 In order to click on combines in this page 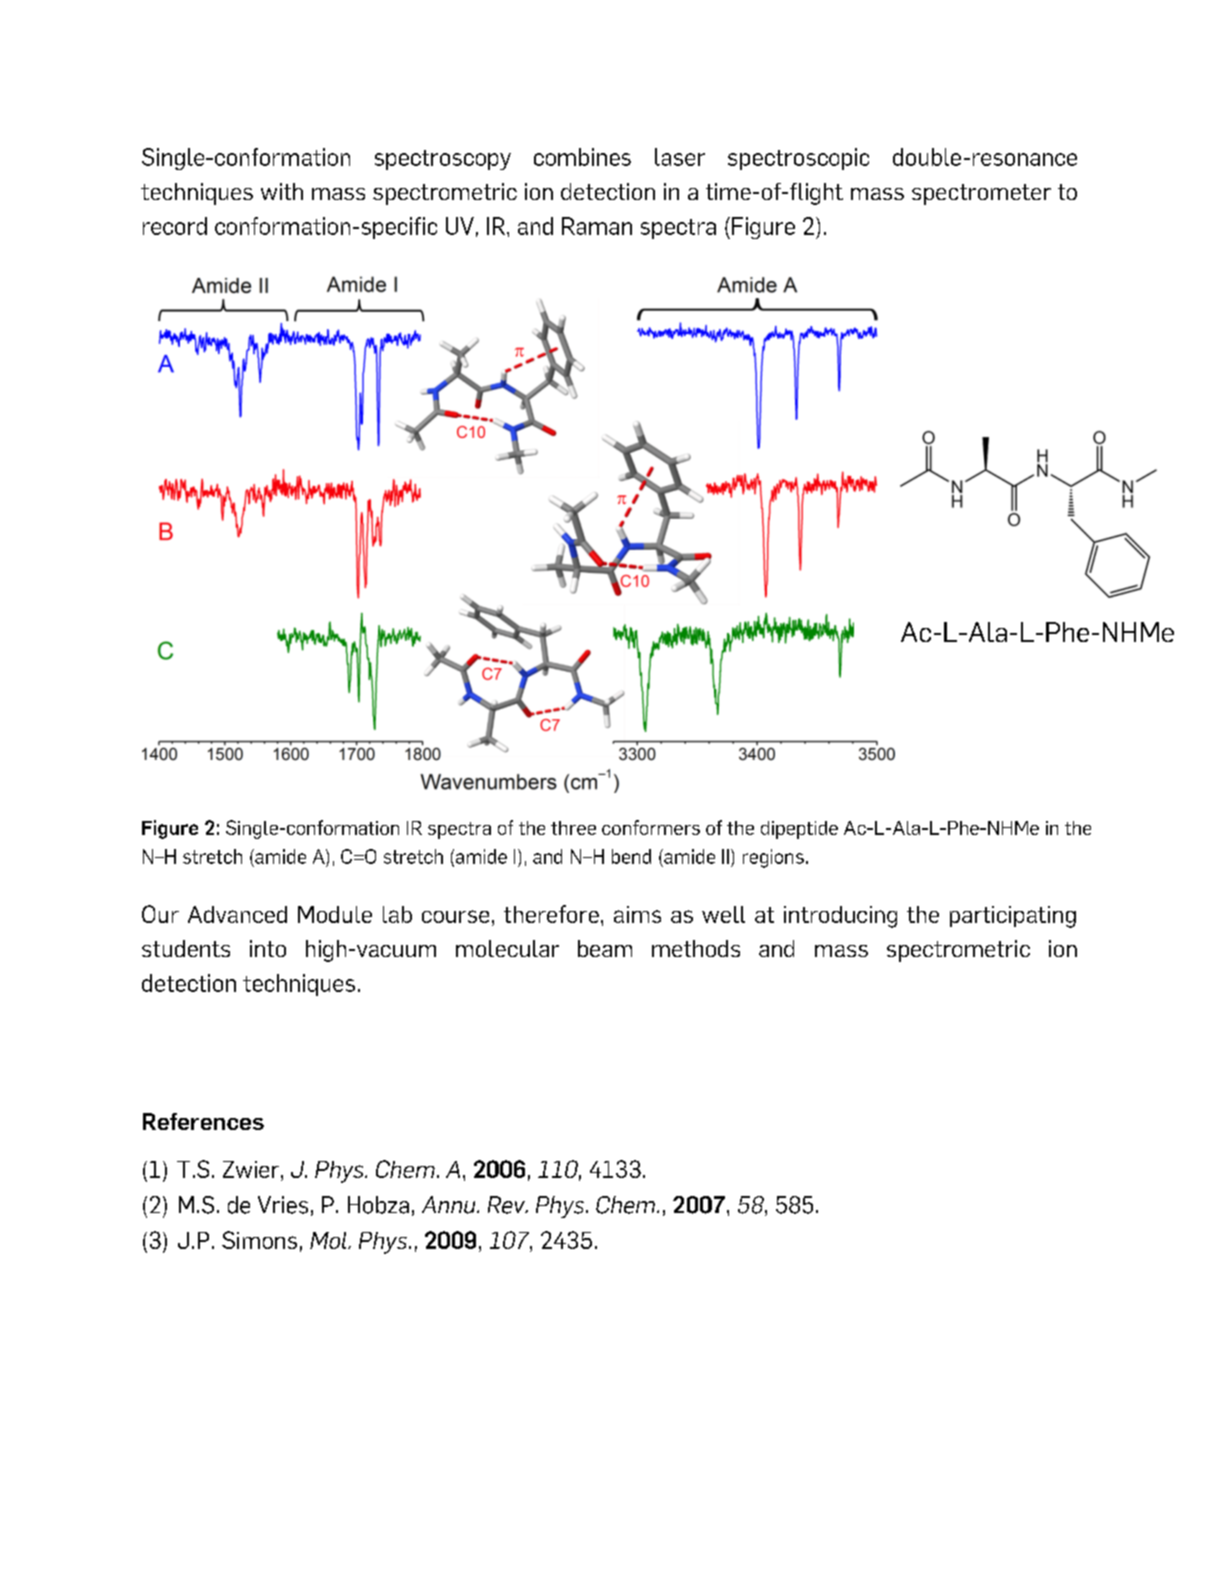, I will do `click(582, 157)`.
